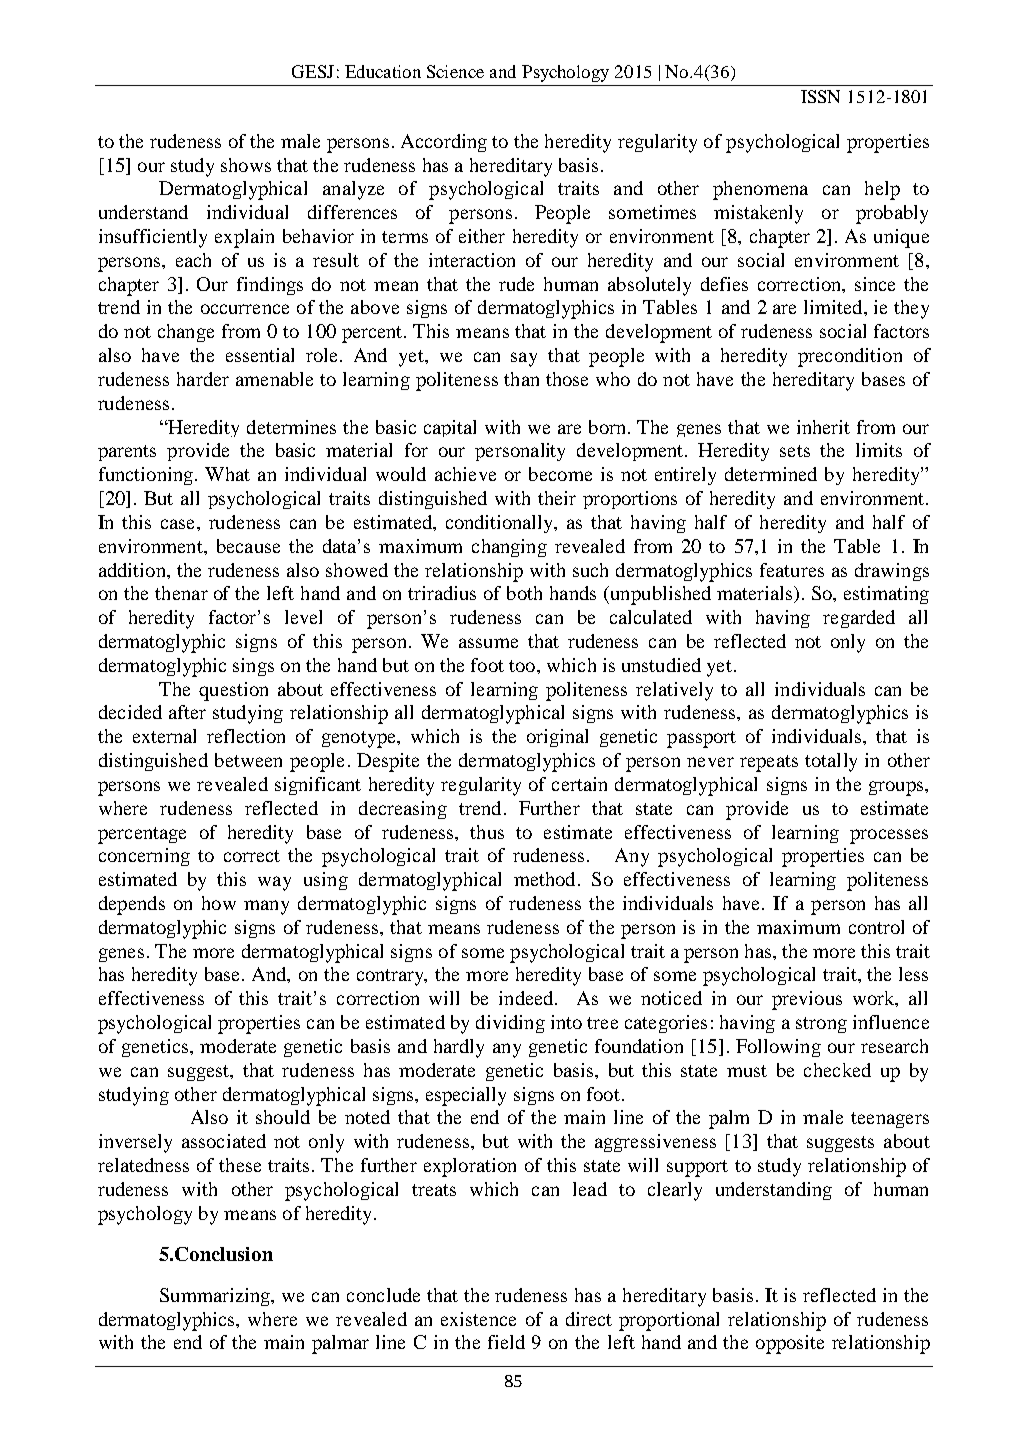 Image resolution: width=1028 pixels, height=1453 pixels. I want to click on conditionally, so click(501, 524).
